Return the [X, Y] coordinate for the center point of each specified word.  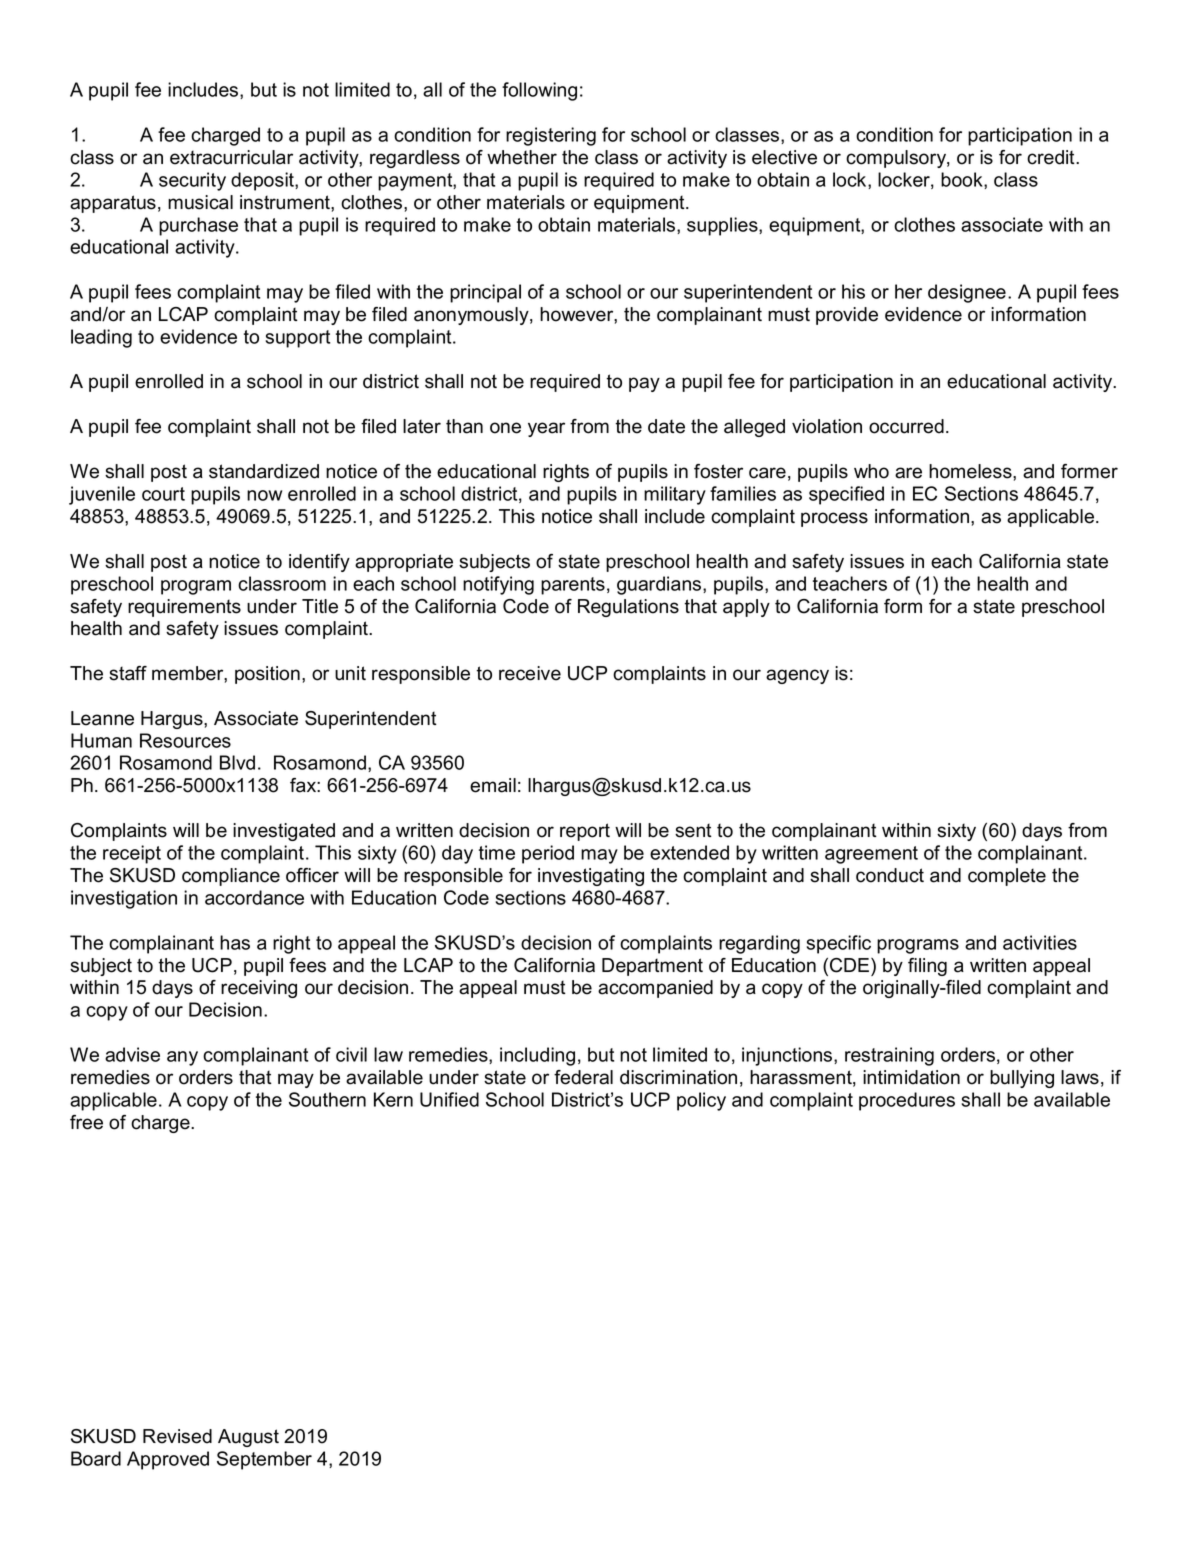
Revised [177, 1436]
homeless [971, 471]
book [963, 180]
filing [927, 967]
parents [573, 586]
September [264, 1460]
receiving [259, 989]
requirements [184, 608]
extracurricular [231, 157]
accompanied [655, 989]
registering [551, 136]
